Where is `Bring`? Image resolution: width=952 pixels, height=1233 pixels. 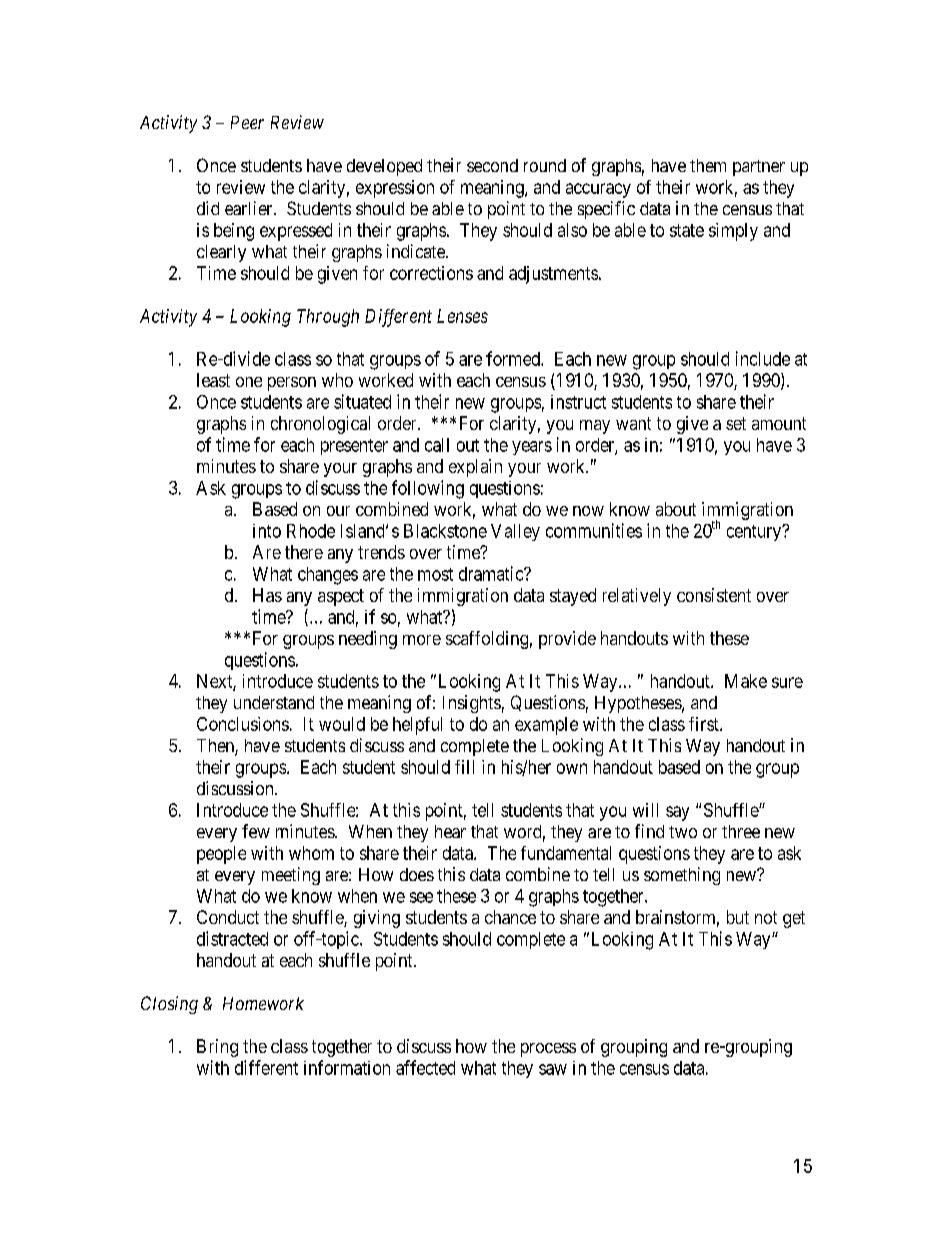
Bring is located at coordinates (217, 1048).
